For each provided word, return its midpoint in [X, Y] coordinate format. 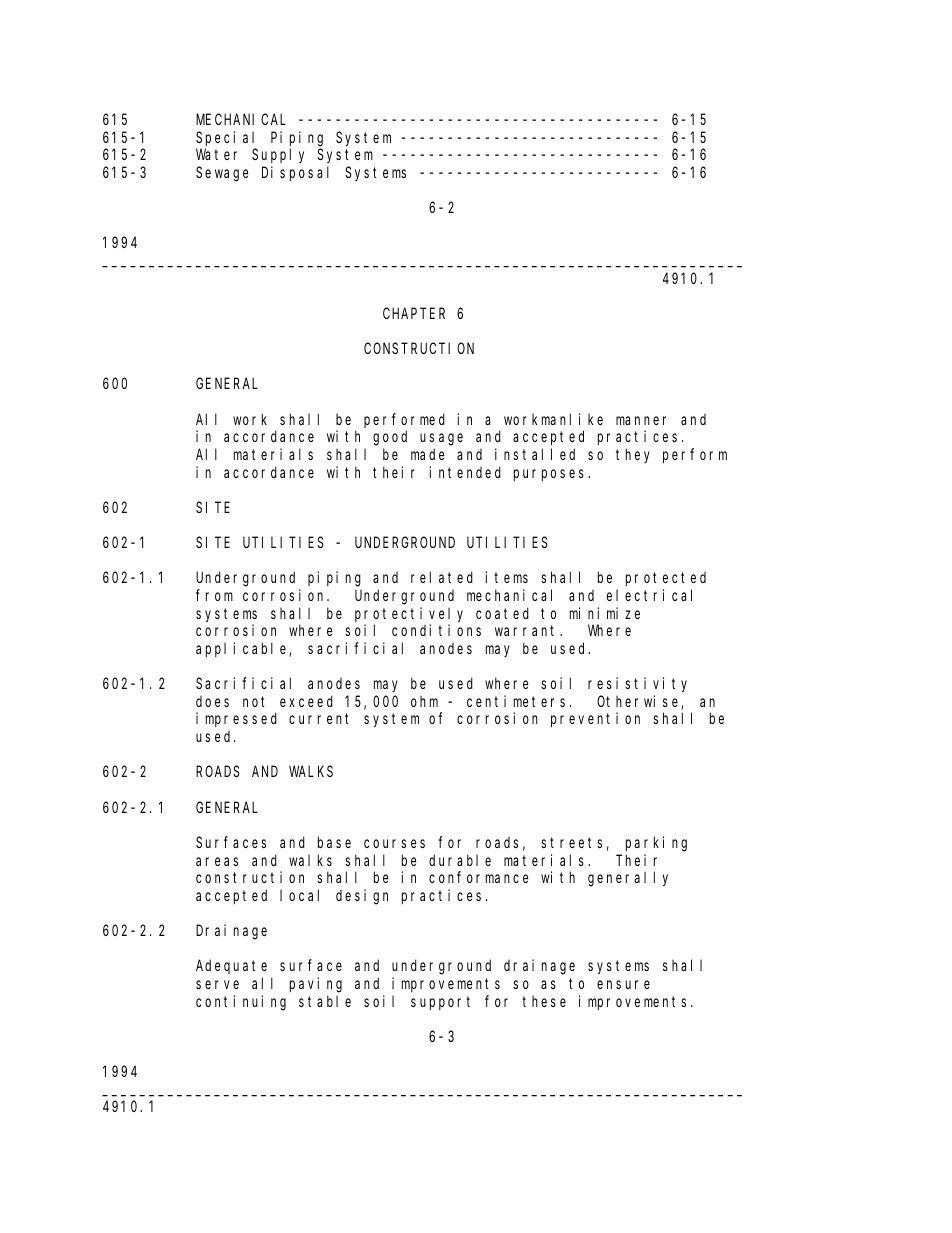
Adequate [231, 967]
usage [441, 439]
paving [316, 985]
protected [666, 579]
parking [656, 844]
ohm [424, 701]
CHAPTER [414, 313]
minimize [605, 613]
